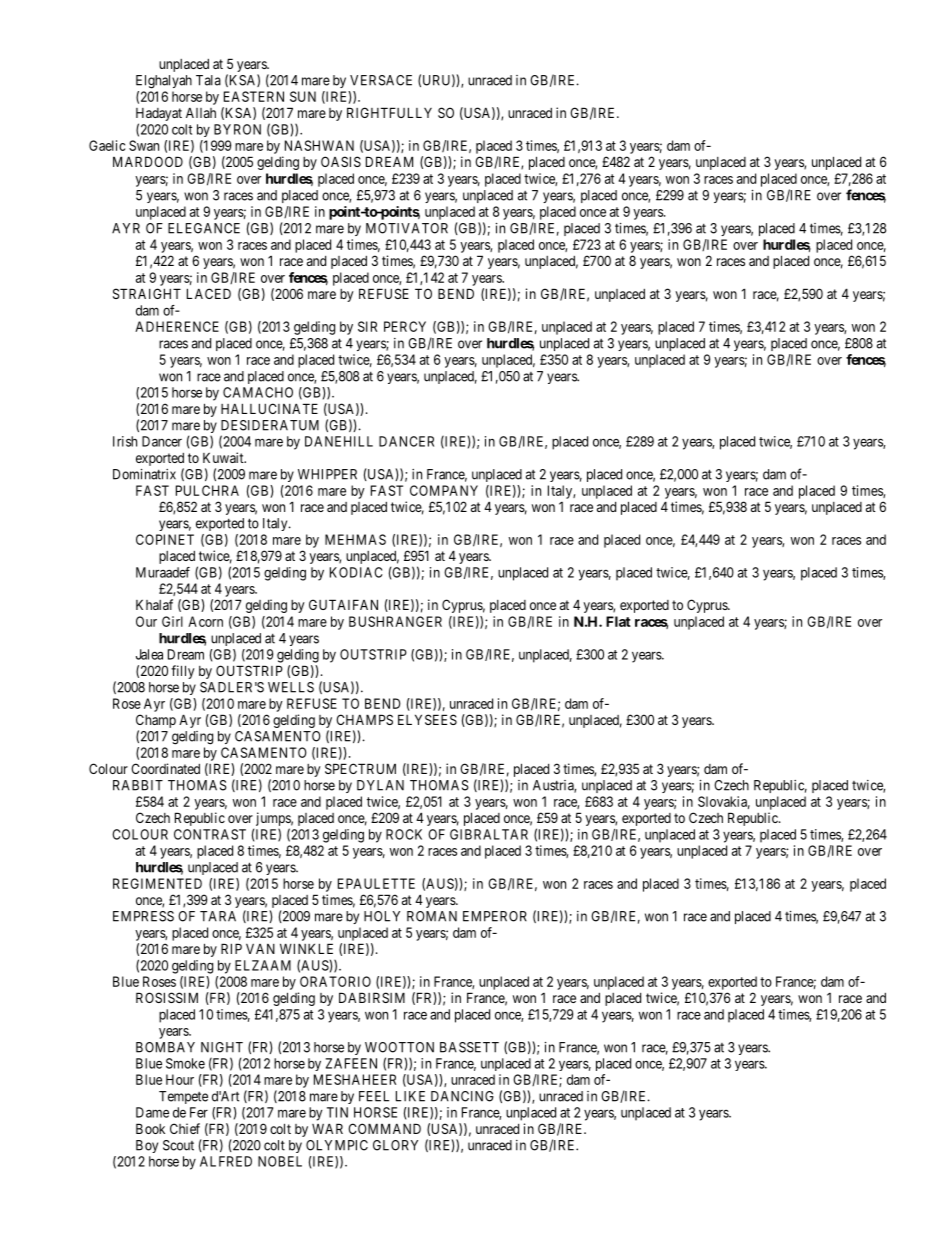 The height and width of the page is (1233, 952). Describe the element at coordinates (147, 293) in the page. I see `STRAIGHT` at that location.
